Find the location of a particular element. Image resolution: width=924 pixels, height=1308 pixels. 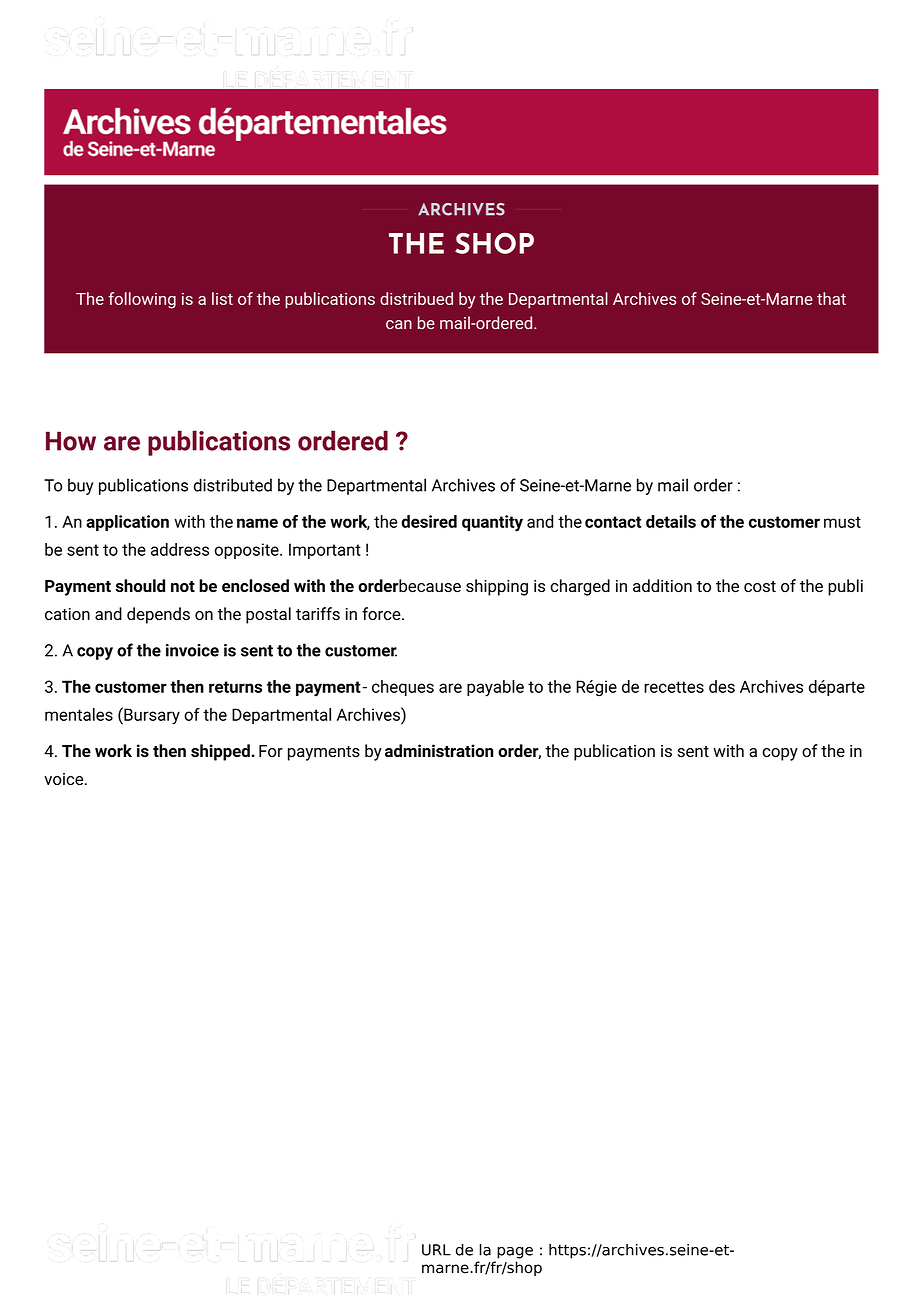

that is located at coordinates (831, 298).
